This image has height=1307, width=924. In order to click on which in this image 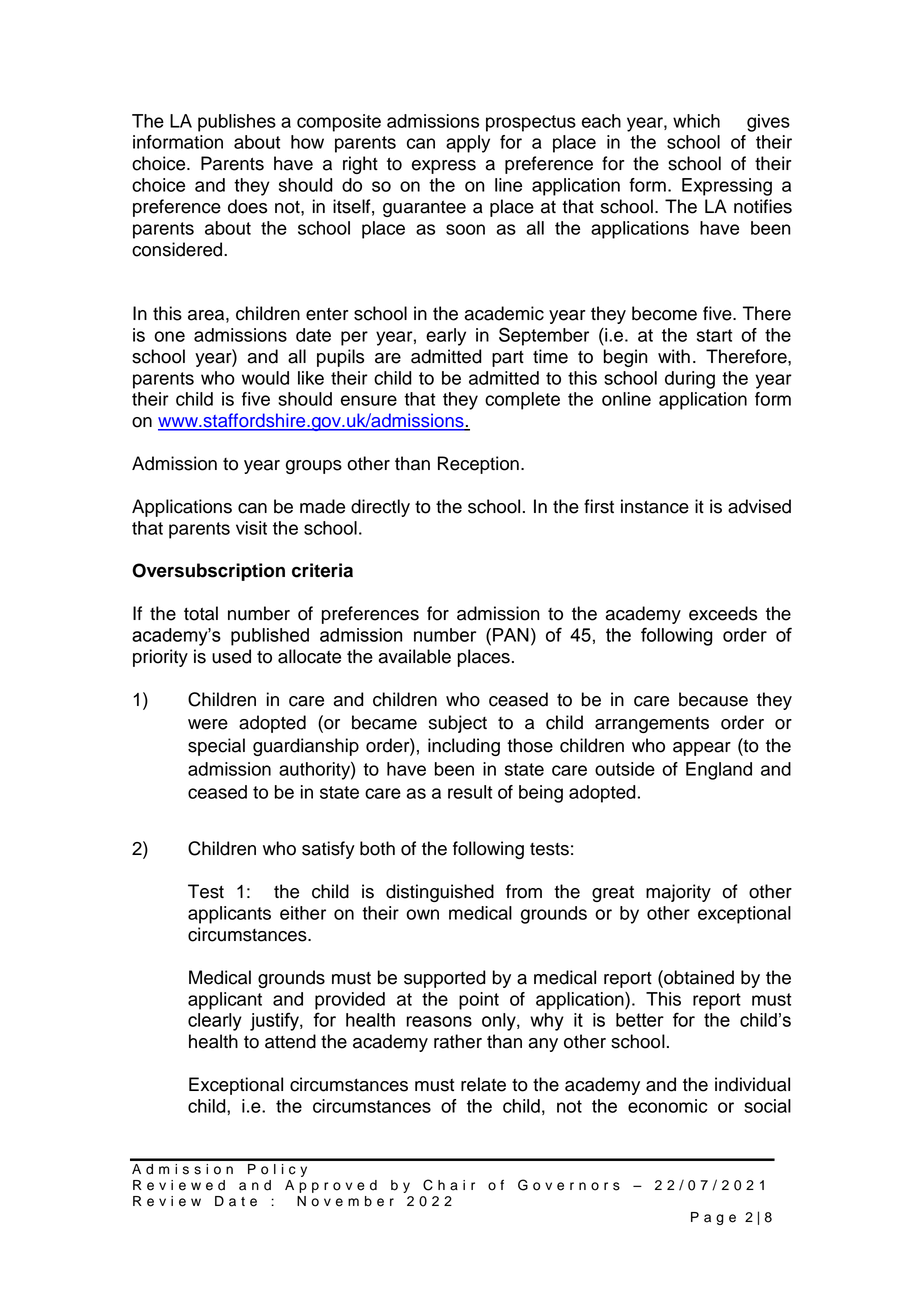, I will do `click(696, 121)`.
